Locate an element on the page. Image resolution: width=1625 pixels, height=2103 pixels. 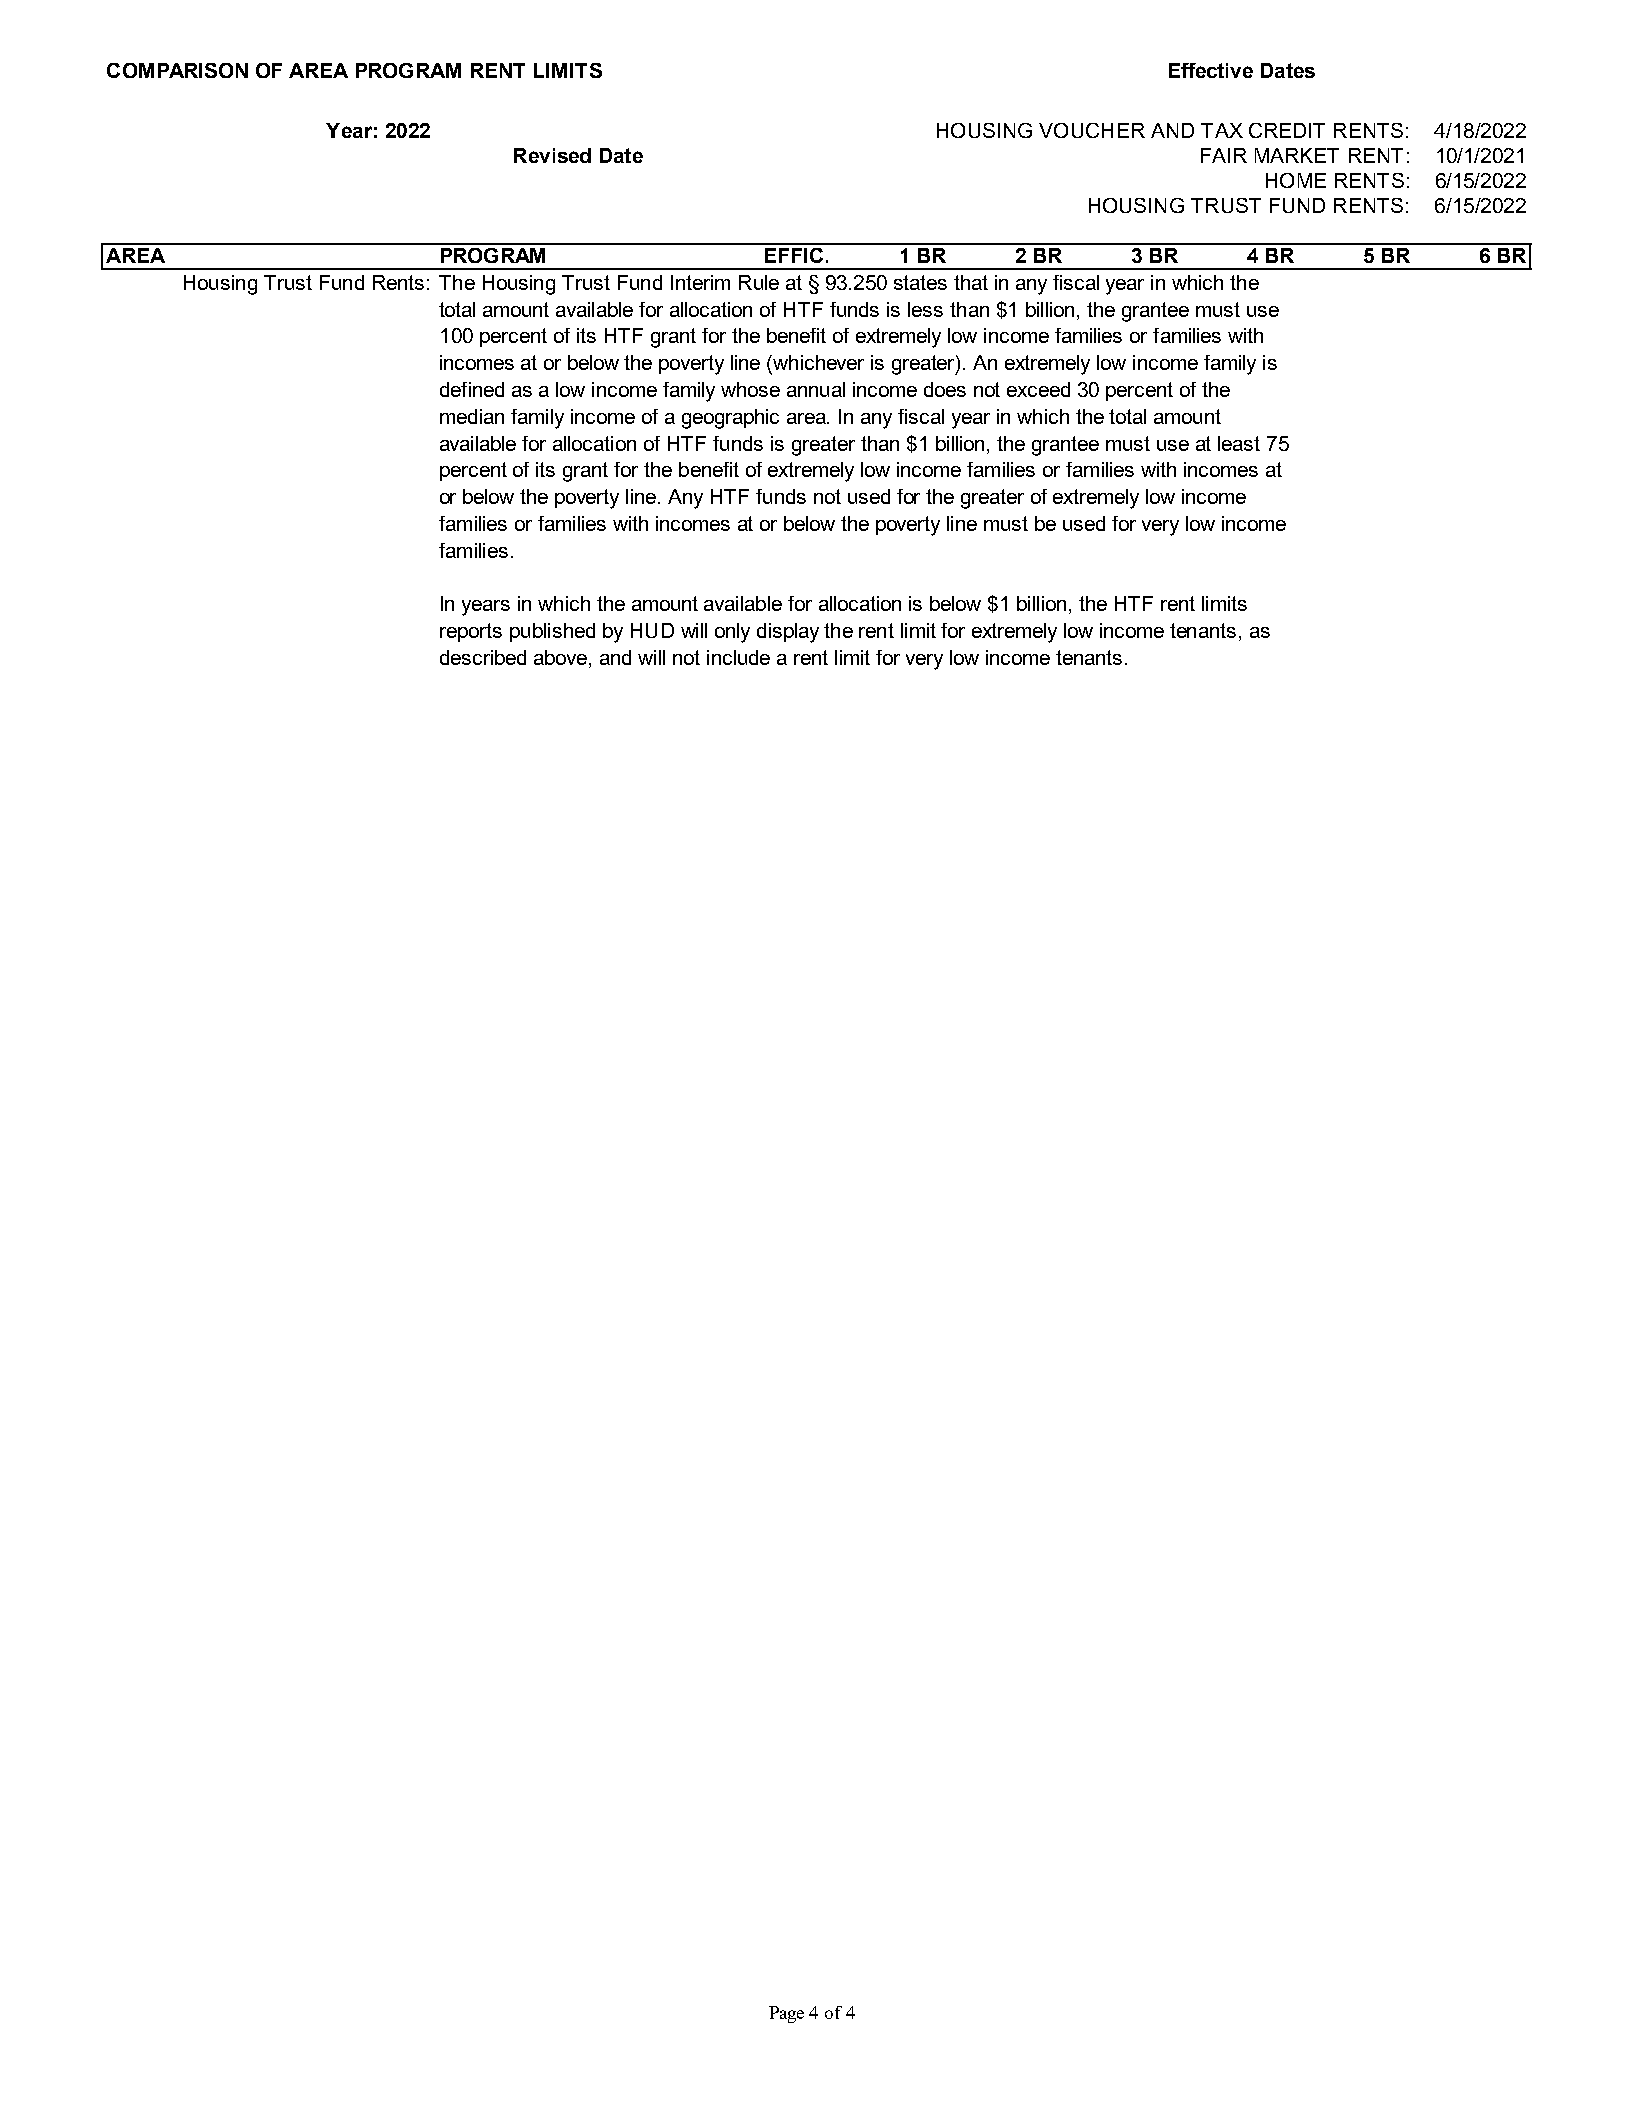
least is located at coordinates (1239, 443).
